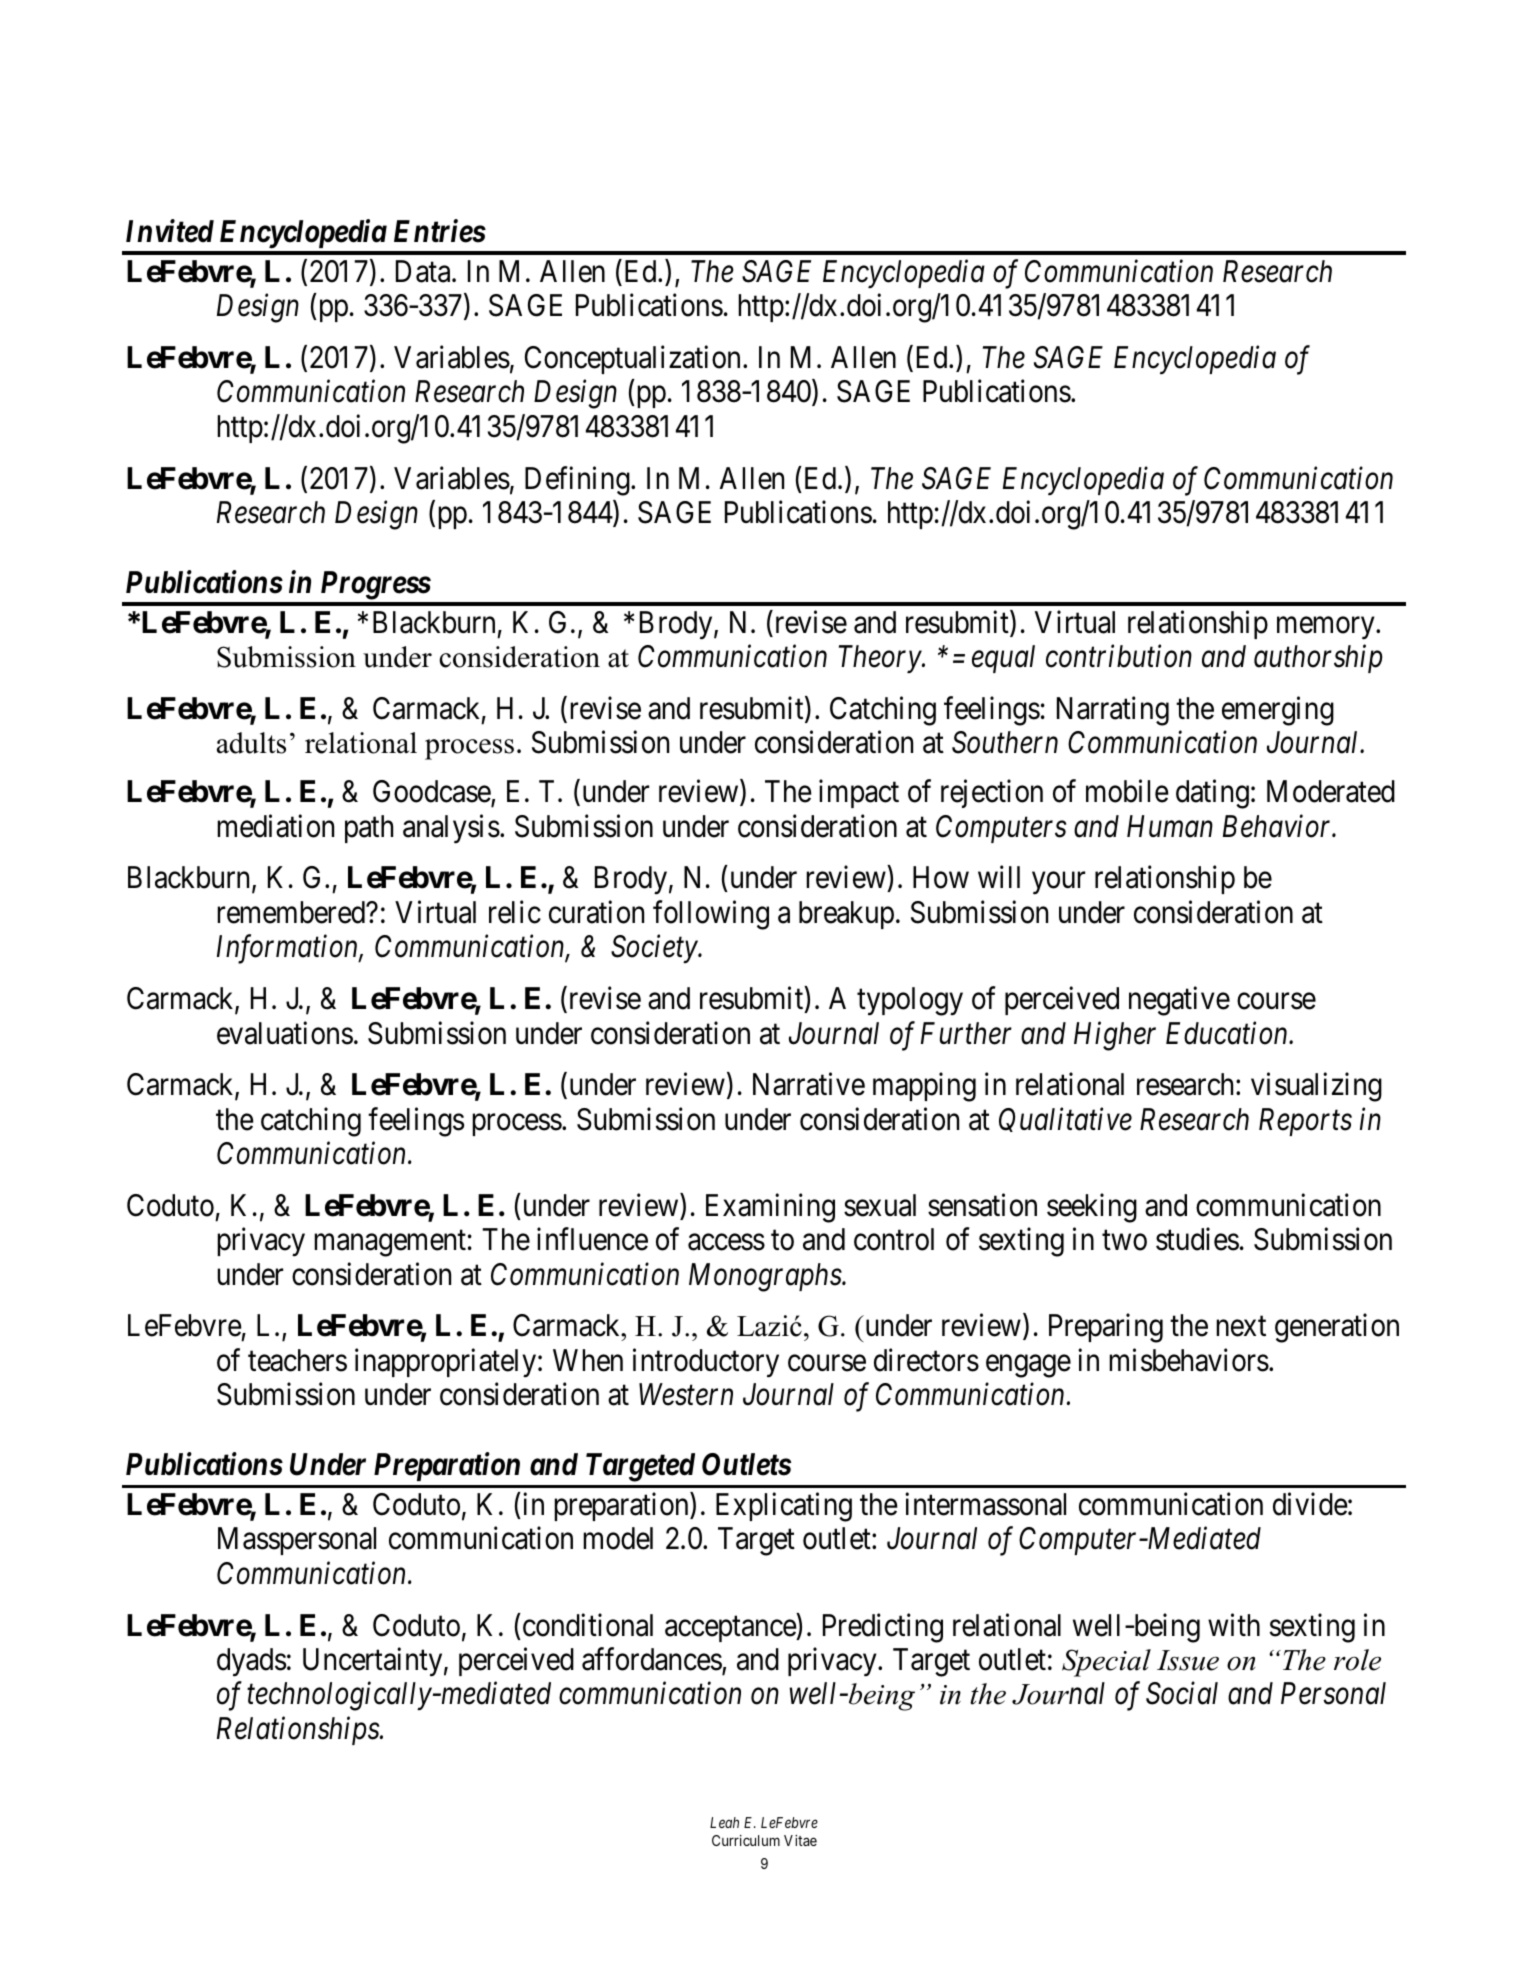 The height and width of the document is (1978, 1528). I want to click on Data, so click(424, 271).
